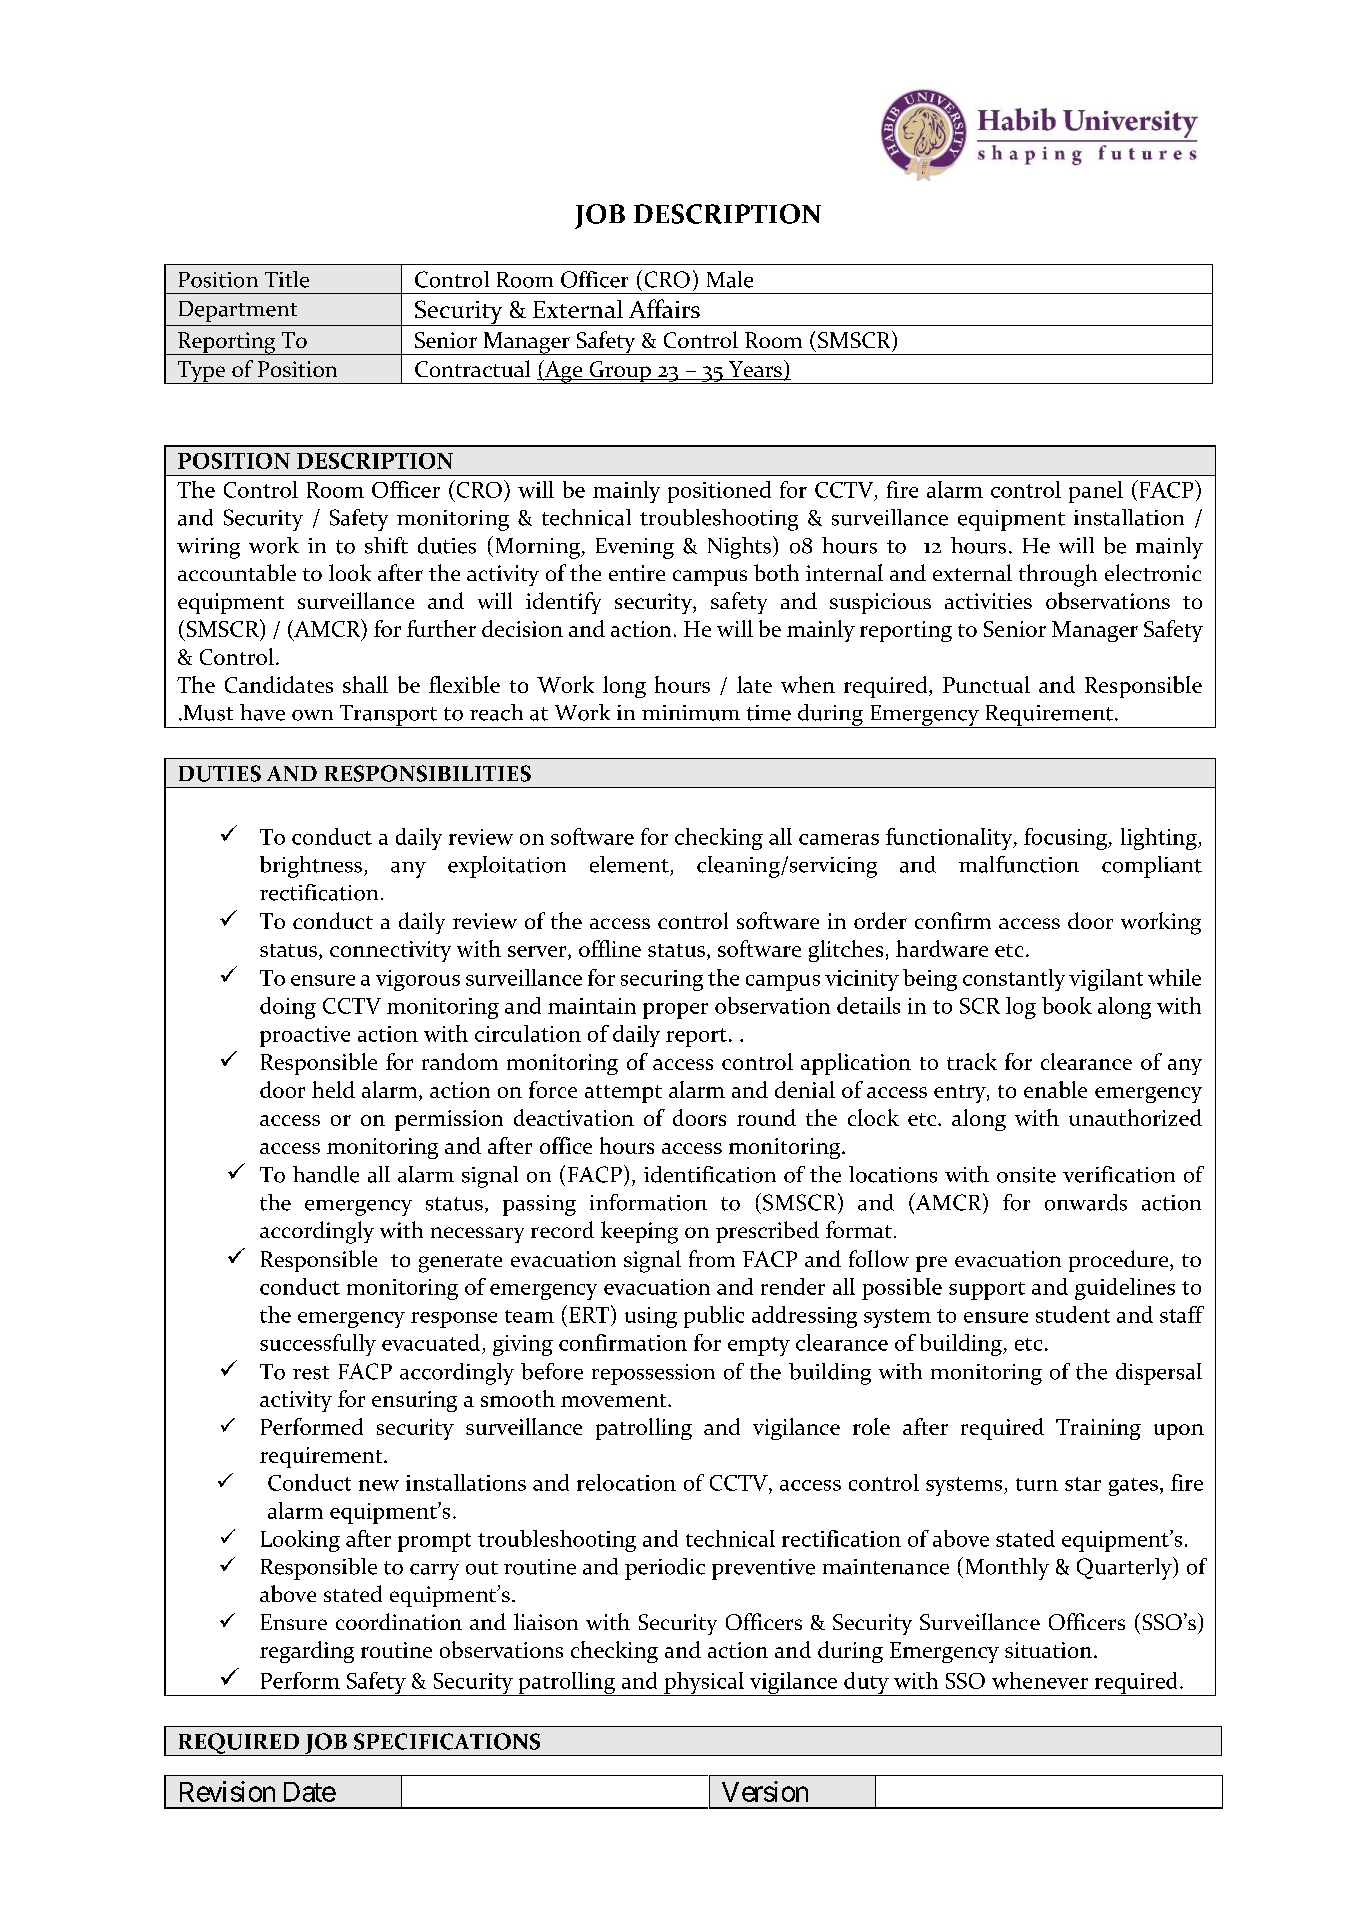 Image resolution: width=1359 pixels, height=1922 pixels. I want to click on element, so click(629, 864).
